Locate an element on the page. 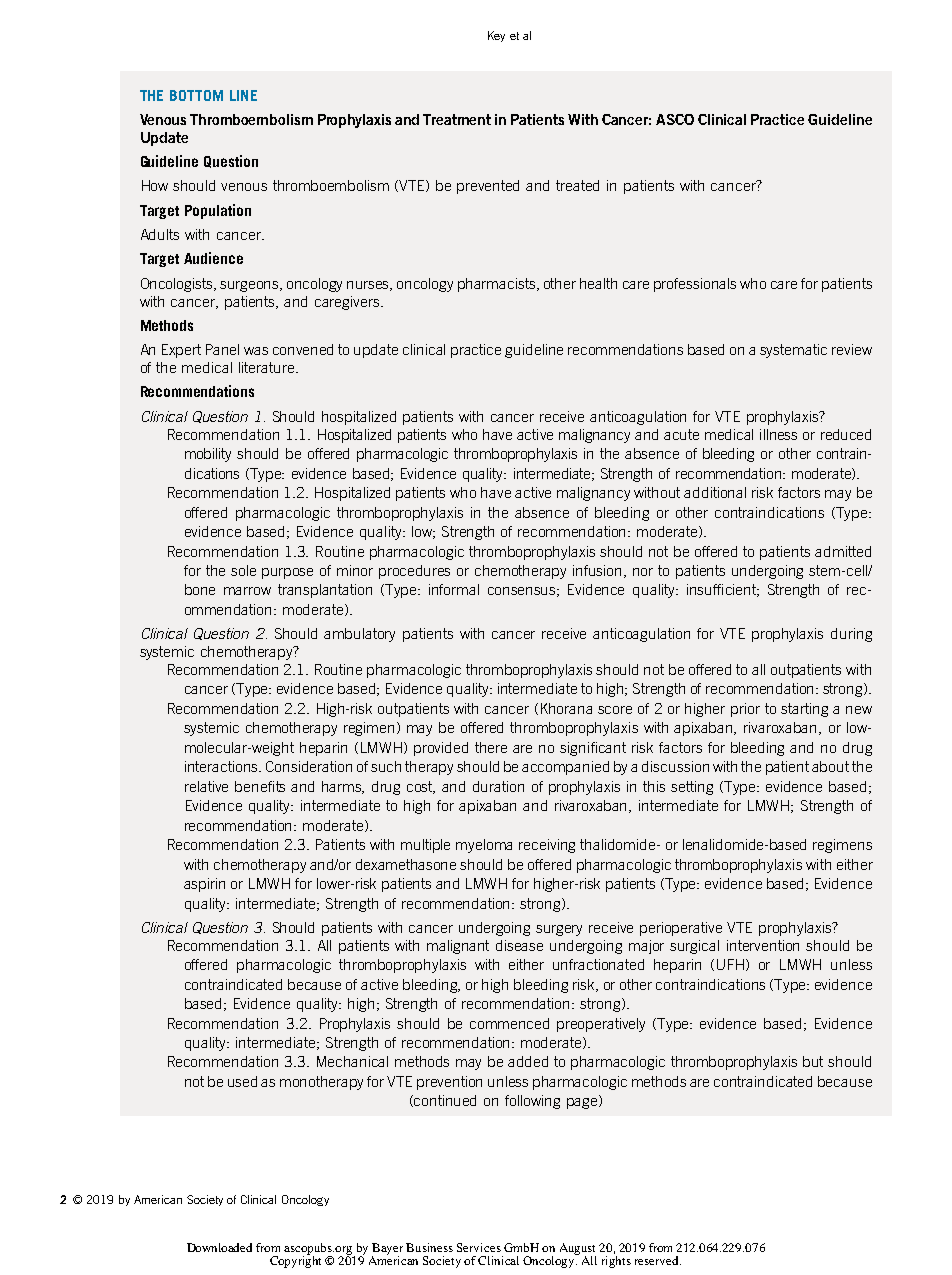 This page has width=952, height=1275. reserved is located at coordinates (658, 1260).
